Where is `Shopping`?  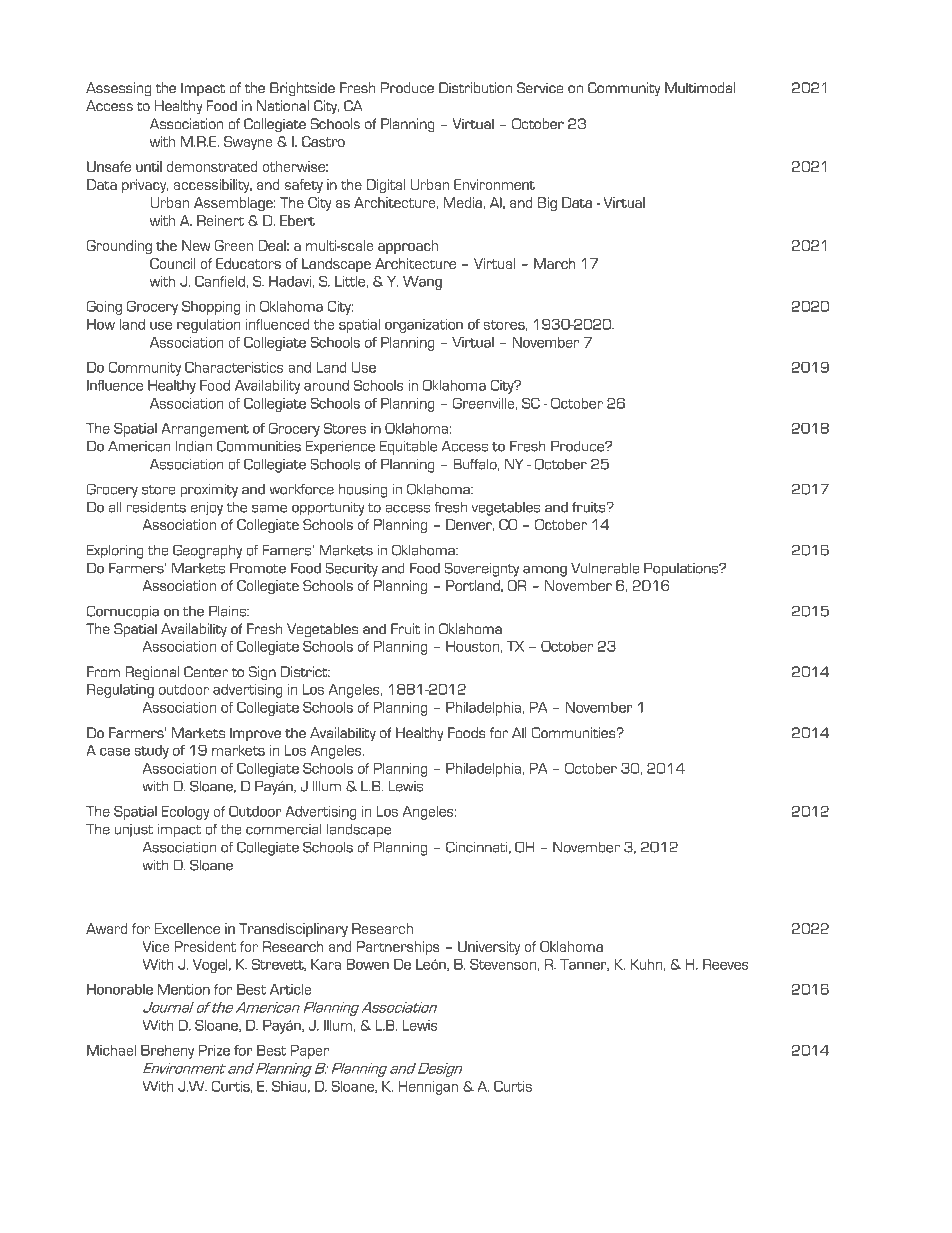
Shopping is located at coordinates (211, 308).
